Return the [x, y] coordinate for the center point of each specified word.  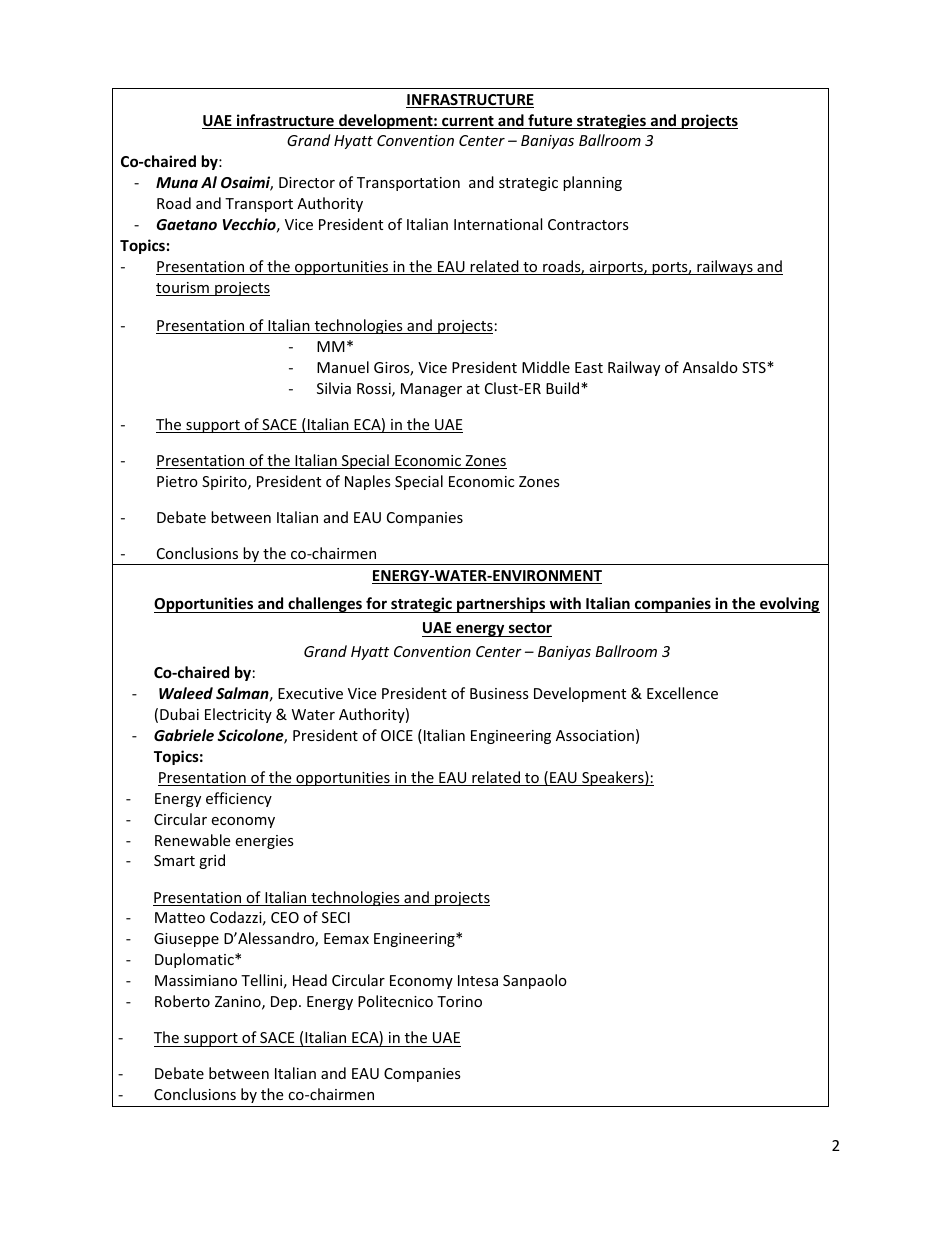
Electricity [238, 715]
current [468, 122]
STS [755, 367]
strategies [611, 121]
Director [307, 182]
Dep [285, 1003]
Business [499, 693]
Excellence [682, 693]
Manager [431, 390]
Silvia [334, 388]
